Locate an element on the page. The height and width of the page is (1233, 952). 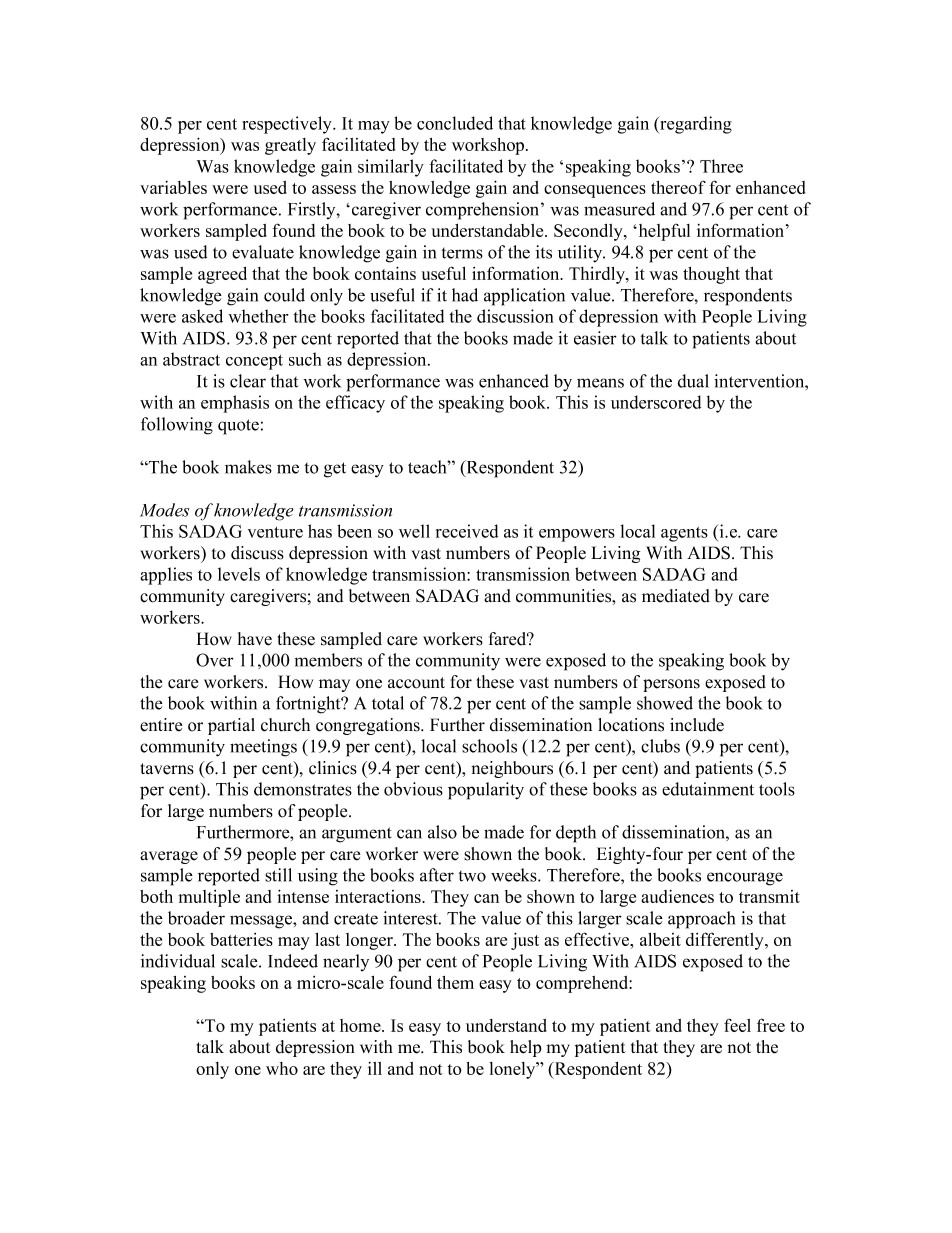
greatly is located at coordinates (290, 146).
